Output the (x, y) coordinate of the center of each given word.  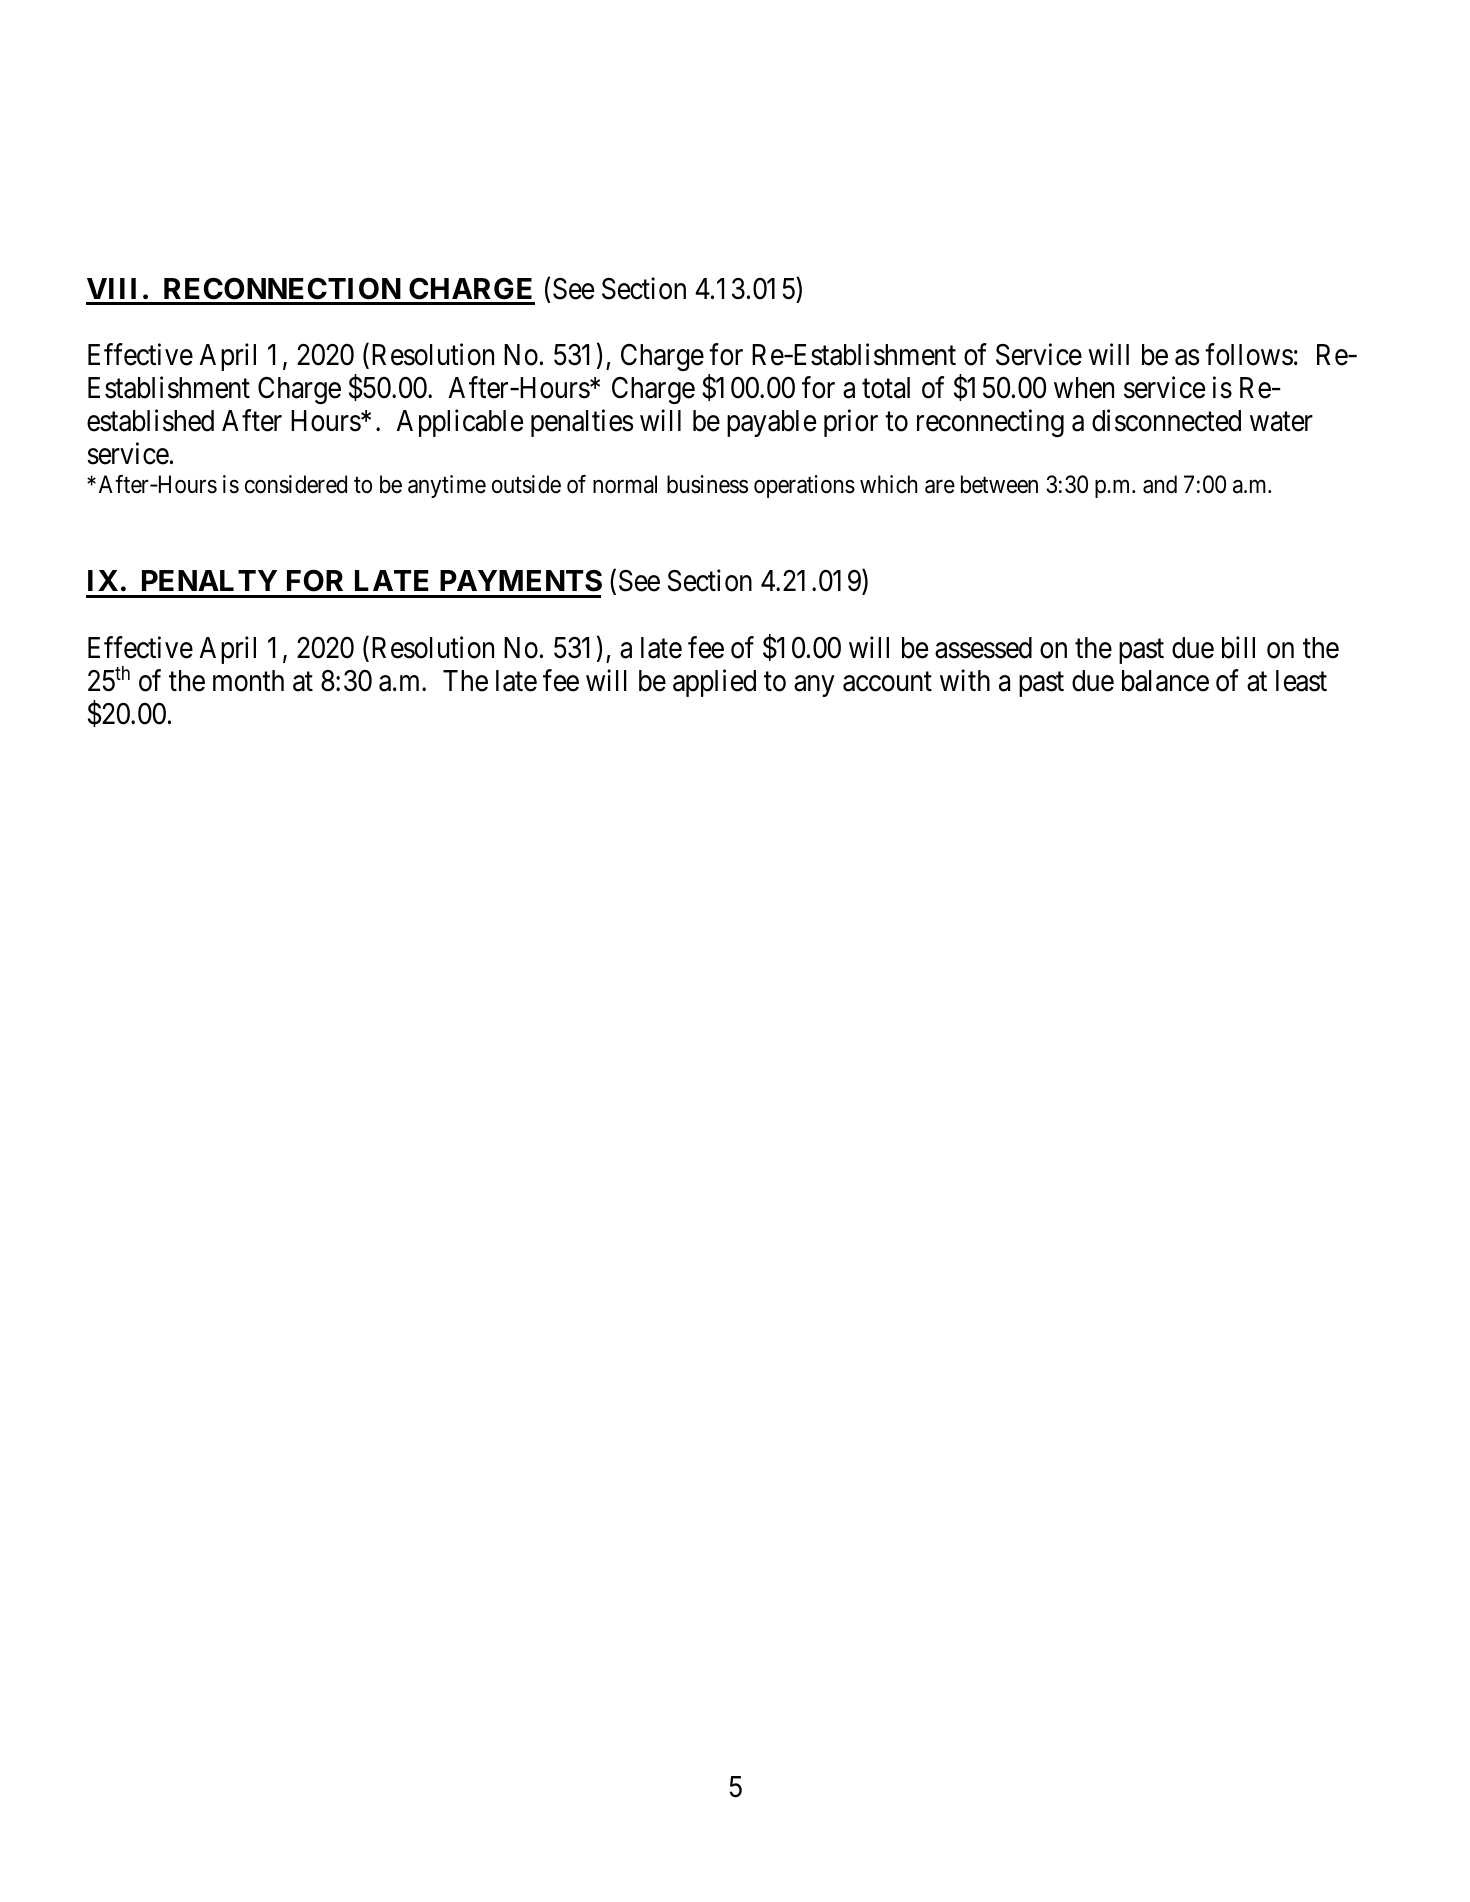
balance (1165, 681)
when (1084, 388)
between (999, 484)
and (1160, 484)
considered (296, 484)
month (248, 681)
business (707, 484)
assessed (983, 648)
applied (714, 683)
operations (804, 486)
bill (1238, 647)
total (886, 388)
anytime (447, 486)
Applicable (459, 423)
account (887, 682)
